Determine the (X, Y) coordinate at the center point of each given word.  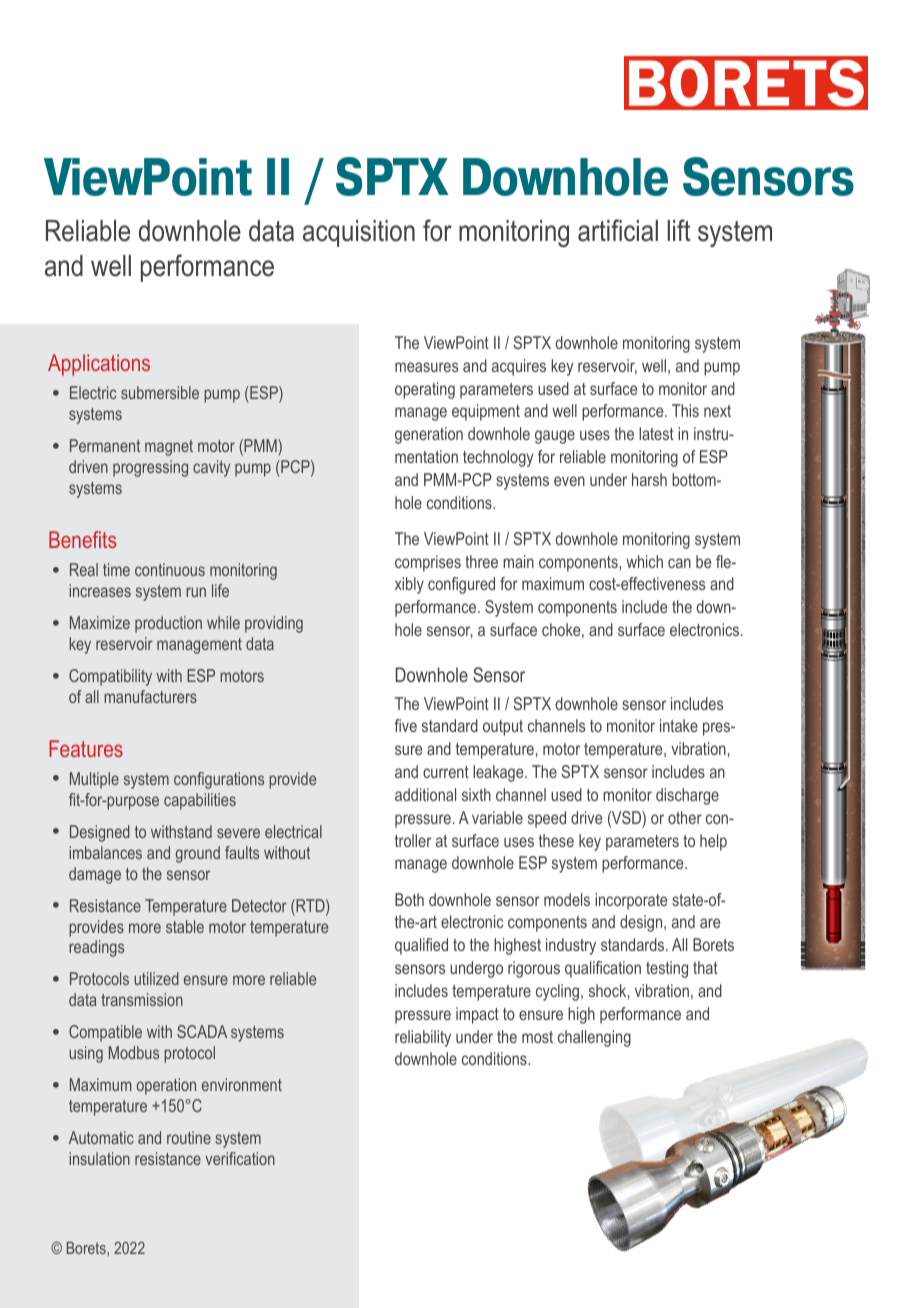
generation (429, 435)
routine (189, 1137)
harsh (649, 479)
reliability (423, 1038)
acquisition (359, 233)
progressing (150, 468)
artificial (618, 230)
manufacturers (150, 696)
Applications (99, 365)
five (405, 725)
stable (185, 926)
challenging (594, 1038)
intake (679, 725)
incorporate (631, 901)
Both (409, 899)
